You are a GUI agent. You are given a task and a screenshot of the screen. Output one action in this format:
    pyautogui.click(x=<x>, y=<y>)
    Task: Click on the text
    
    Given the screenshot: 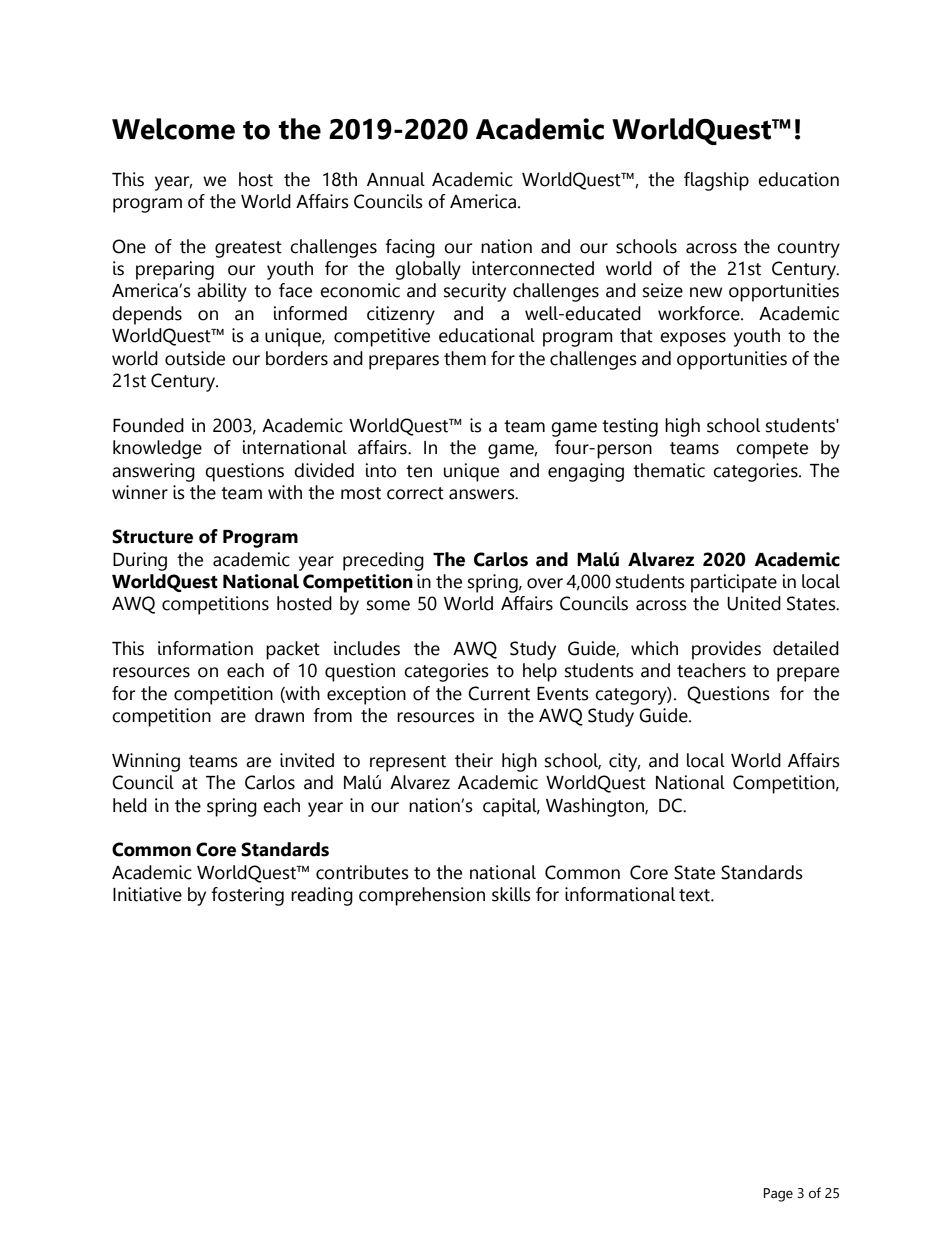 What is the action you would take?
    pyautogui.click(x=695, y=895)
